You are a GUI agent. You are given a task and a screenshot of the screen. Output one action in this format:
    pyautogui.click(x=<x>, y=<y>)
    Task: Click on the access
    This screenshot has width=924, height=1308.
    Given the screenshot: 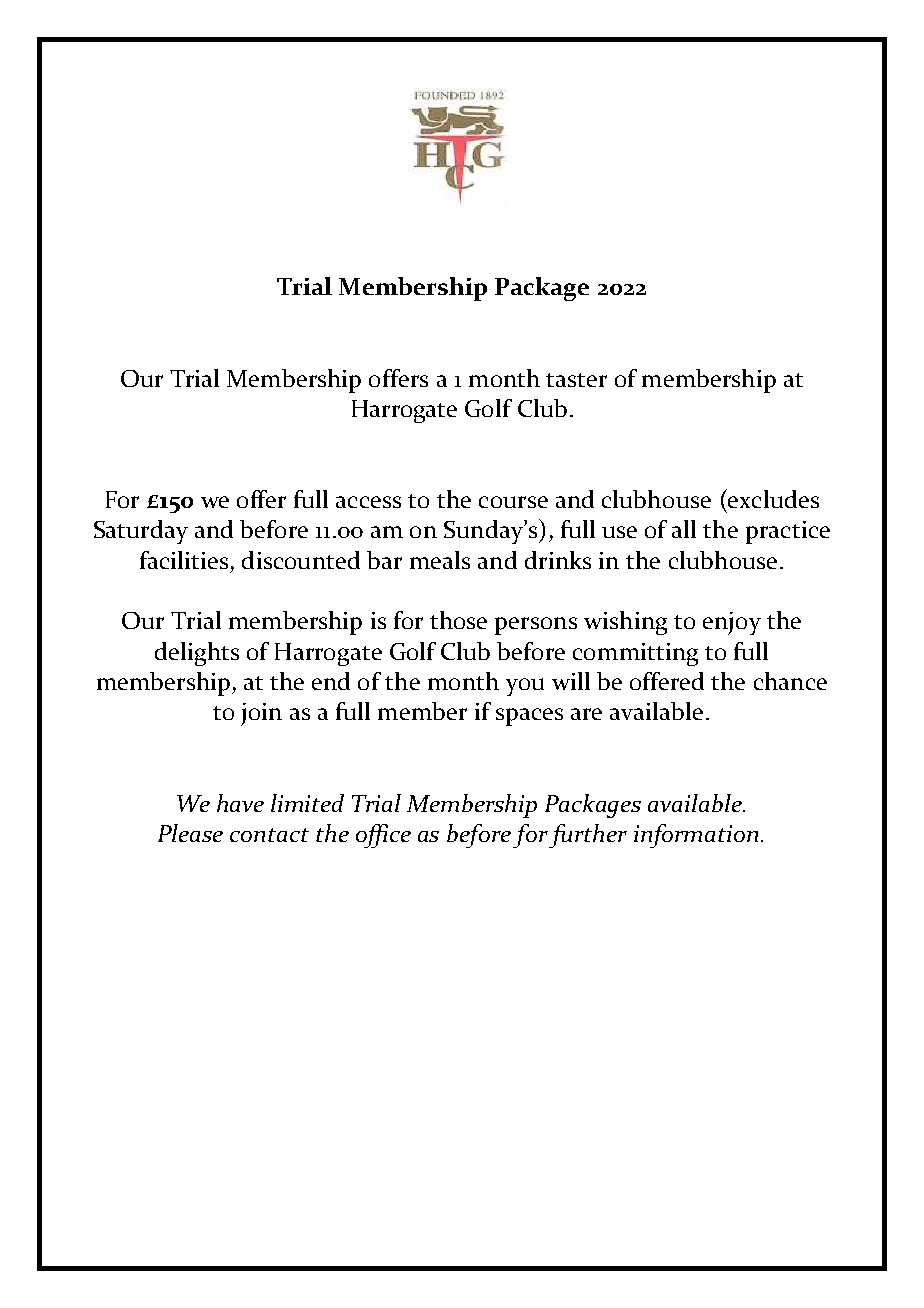 What is the action you would take?
    pyautogui.click(x=368, y=502)
